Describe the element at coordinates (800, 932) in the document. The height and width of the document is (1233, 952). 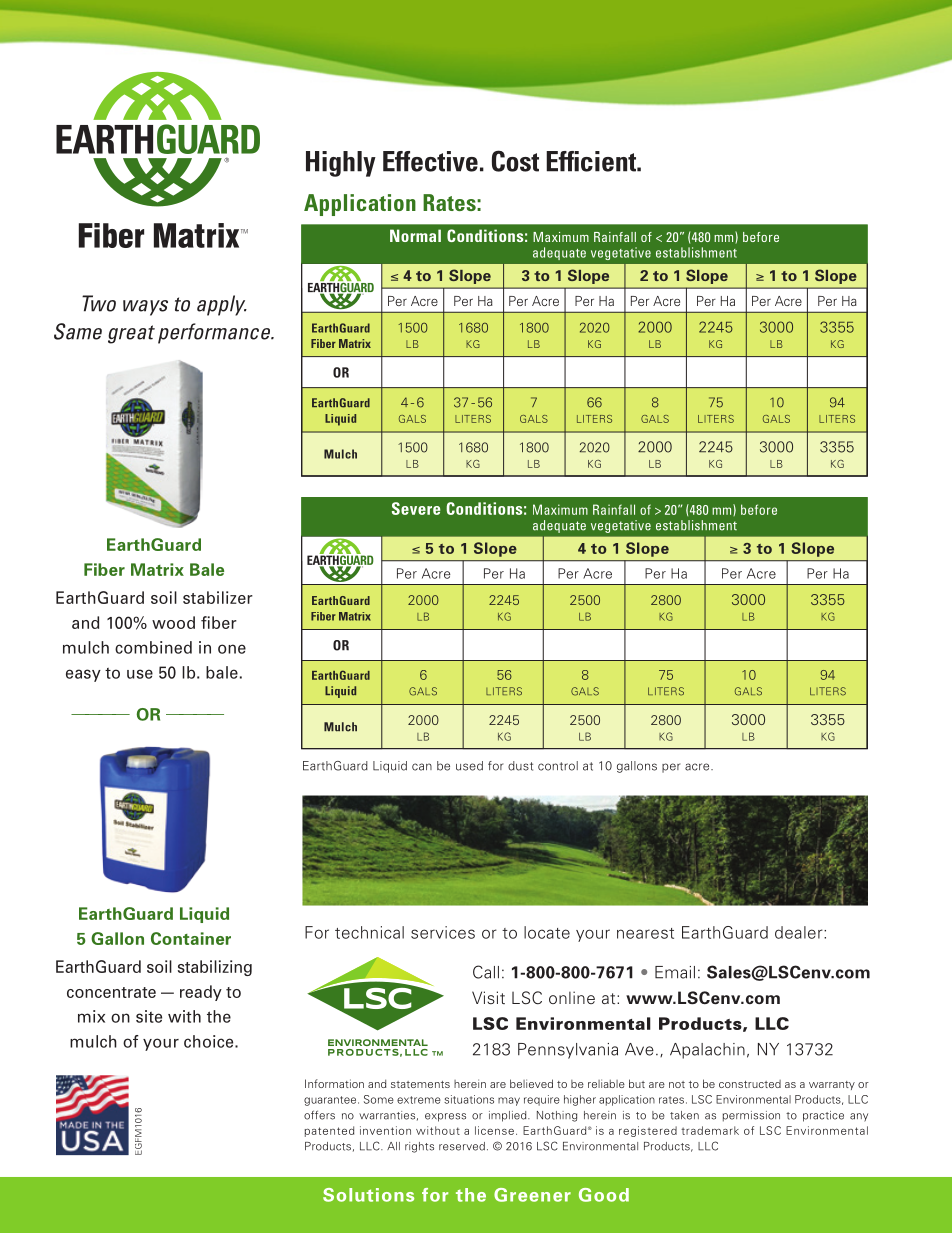
I see `dealer` at that location.
